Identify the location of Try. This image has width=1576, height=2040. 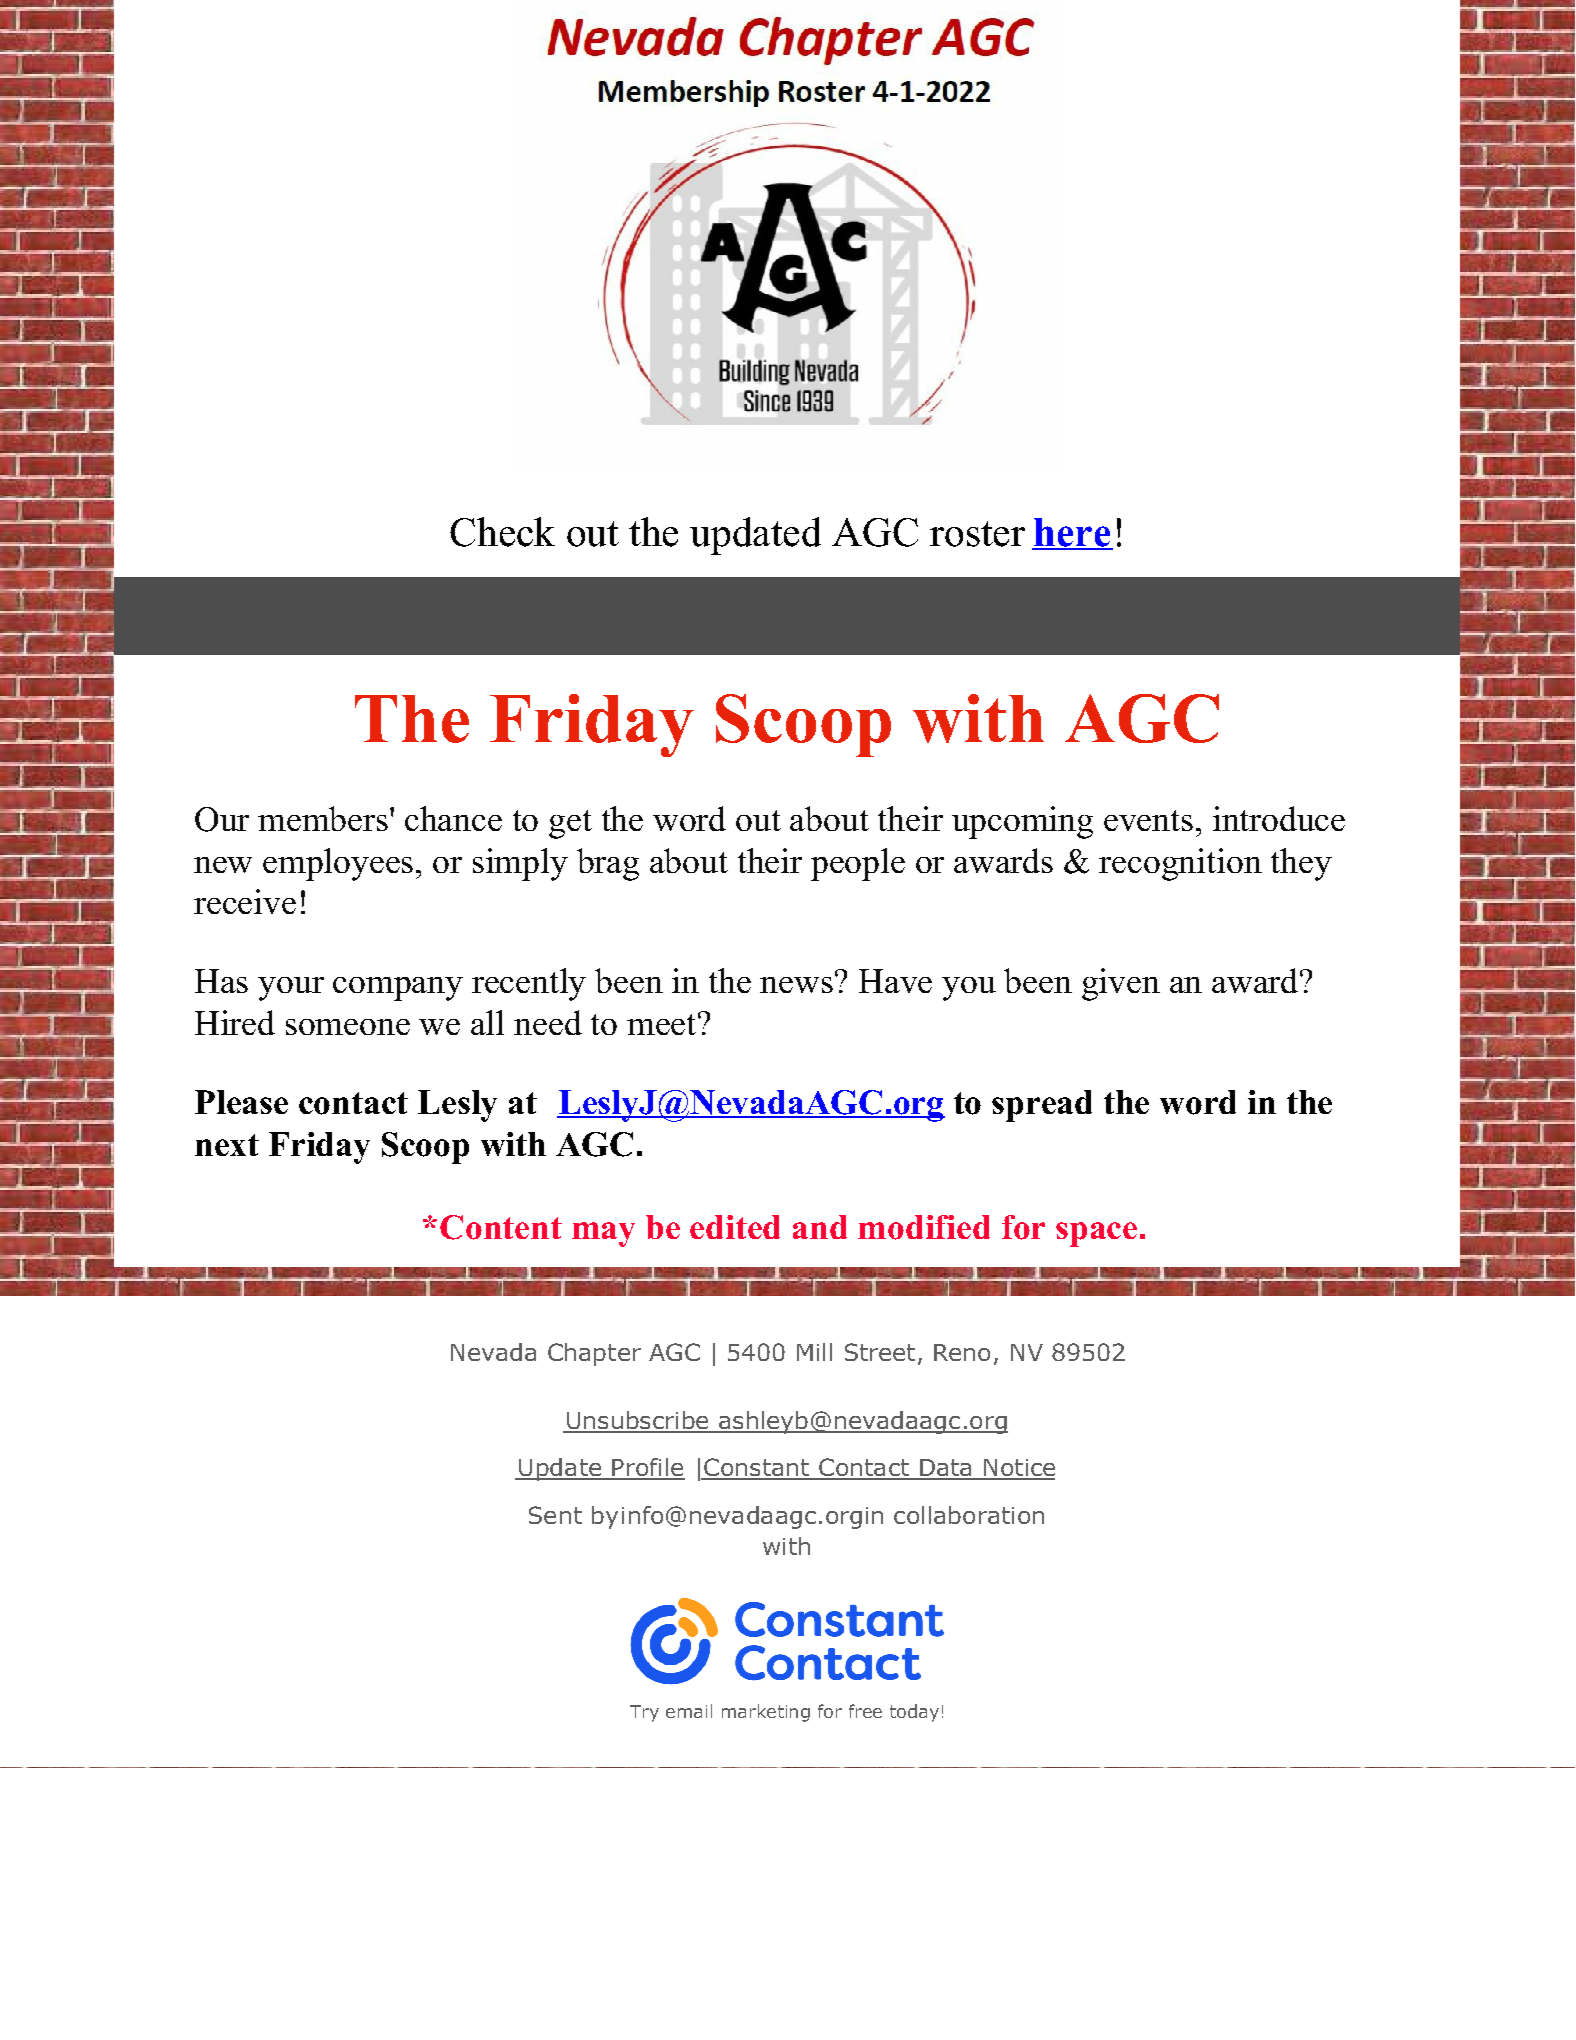
(644, 1713).
